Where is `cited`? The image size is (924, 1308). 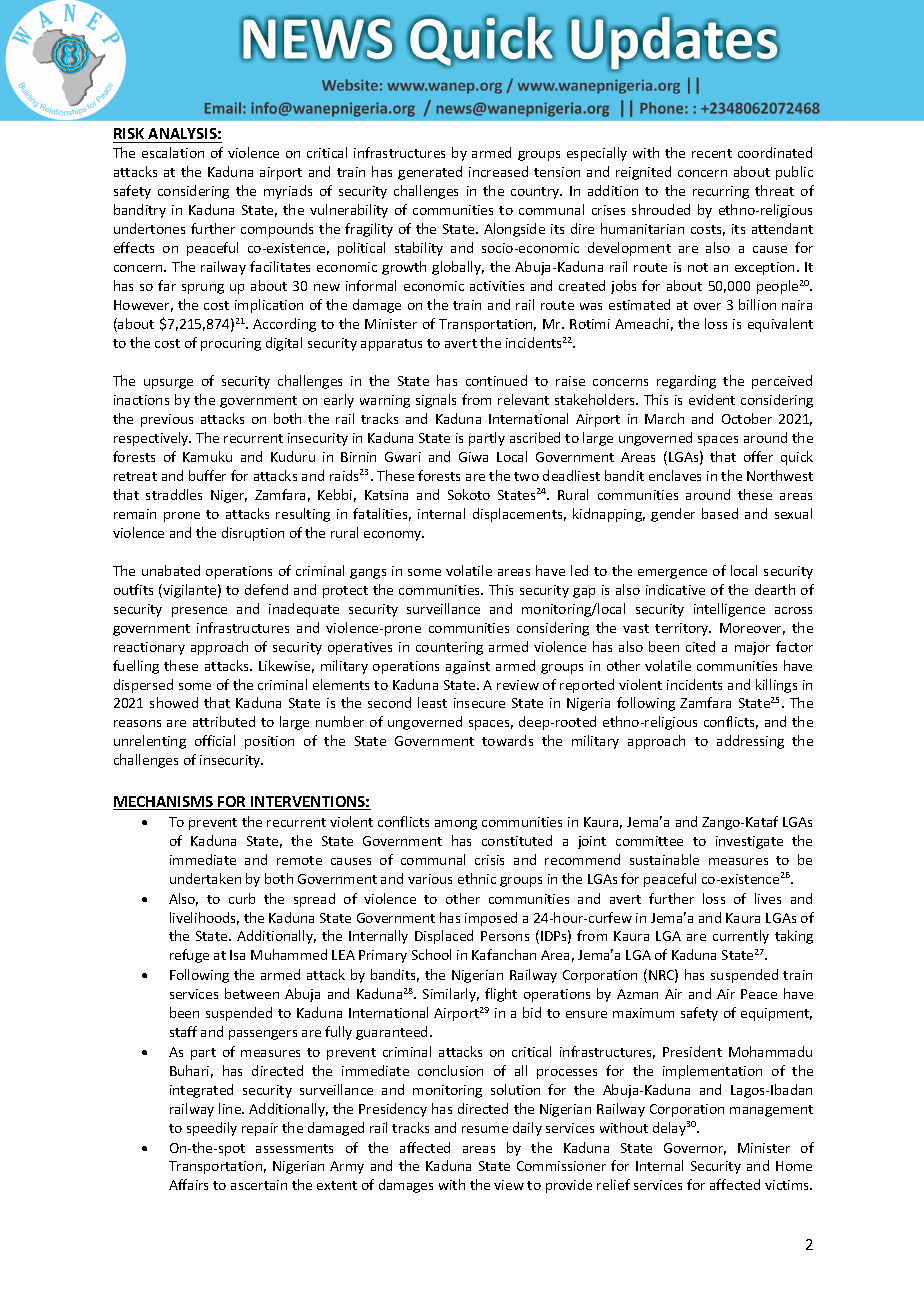
cited is located at coordinates (700, 646).
